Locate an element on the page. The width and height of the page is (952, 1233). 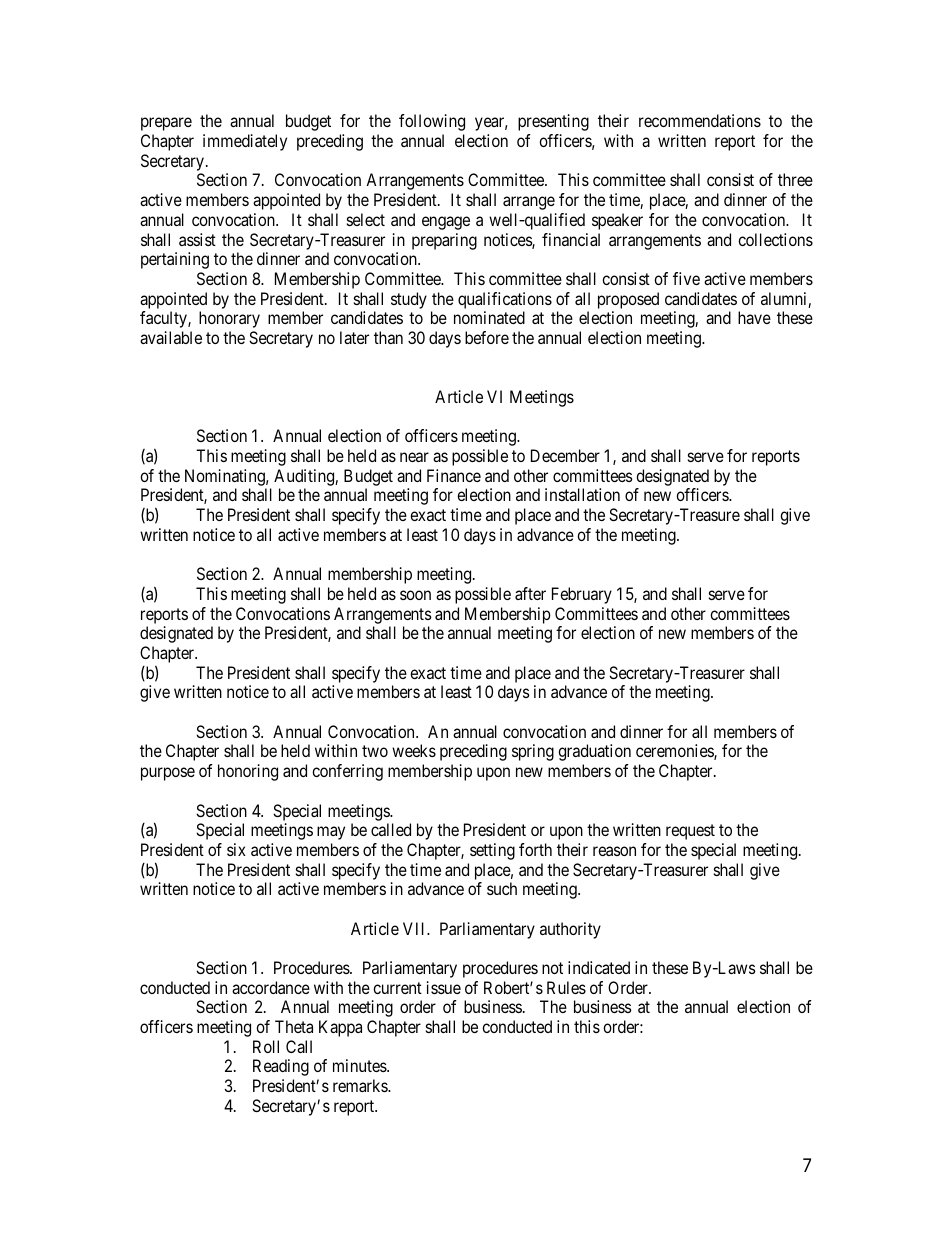
available is located at coordinates (171, 337).
